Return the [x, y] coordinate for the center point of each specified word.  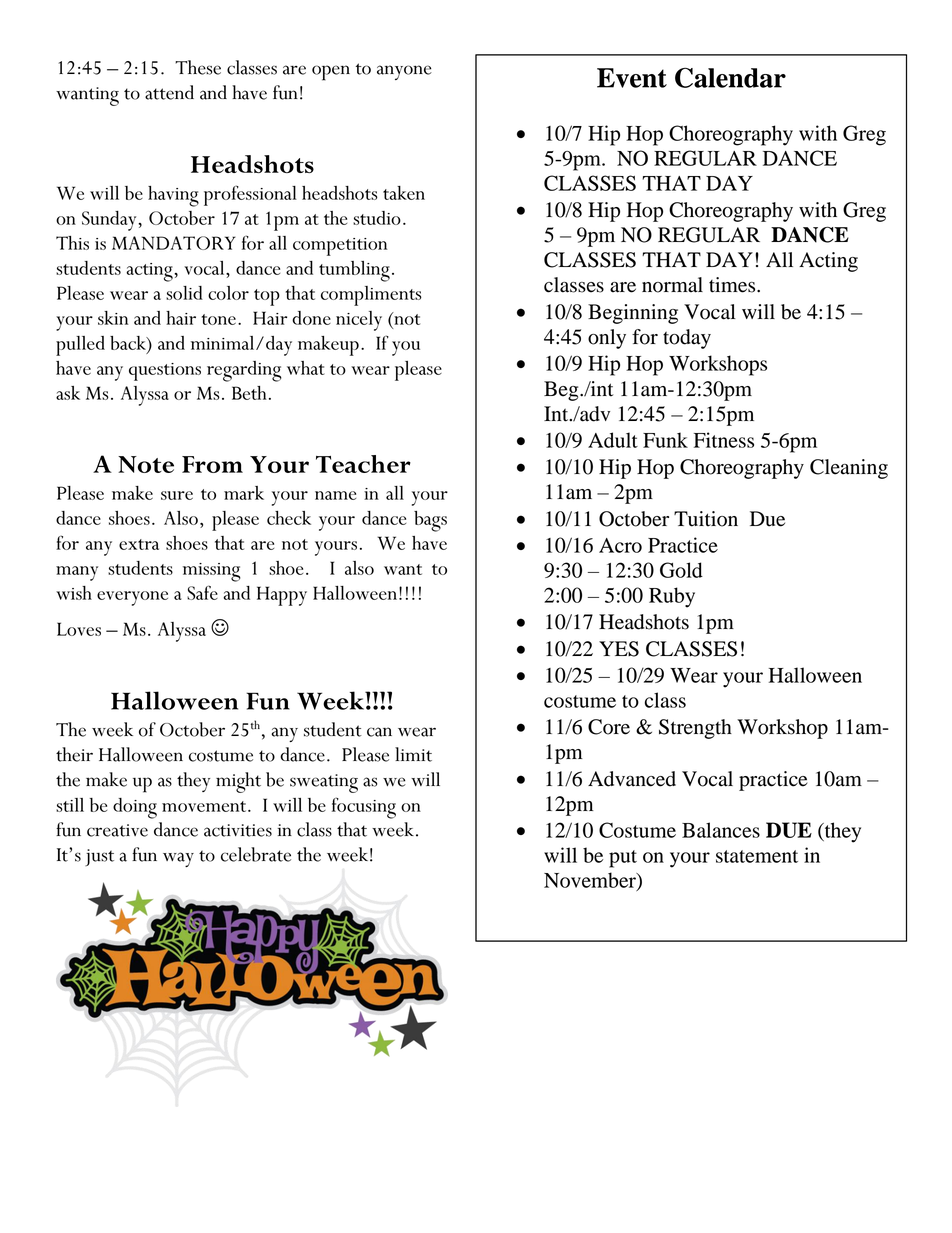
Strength [695, 729]
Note [146, 464]
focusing [364, 808]
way [178, 859]
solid [184, 293]
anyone [404, 72]
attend [169, 92]
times [733, 285]
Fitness [724, 440]
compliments [371, 296]
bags [430, 521]
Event [632, 78]
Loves [79, 629]
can [379, 732]
